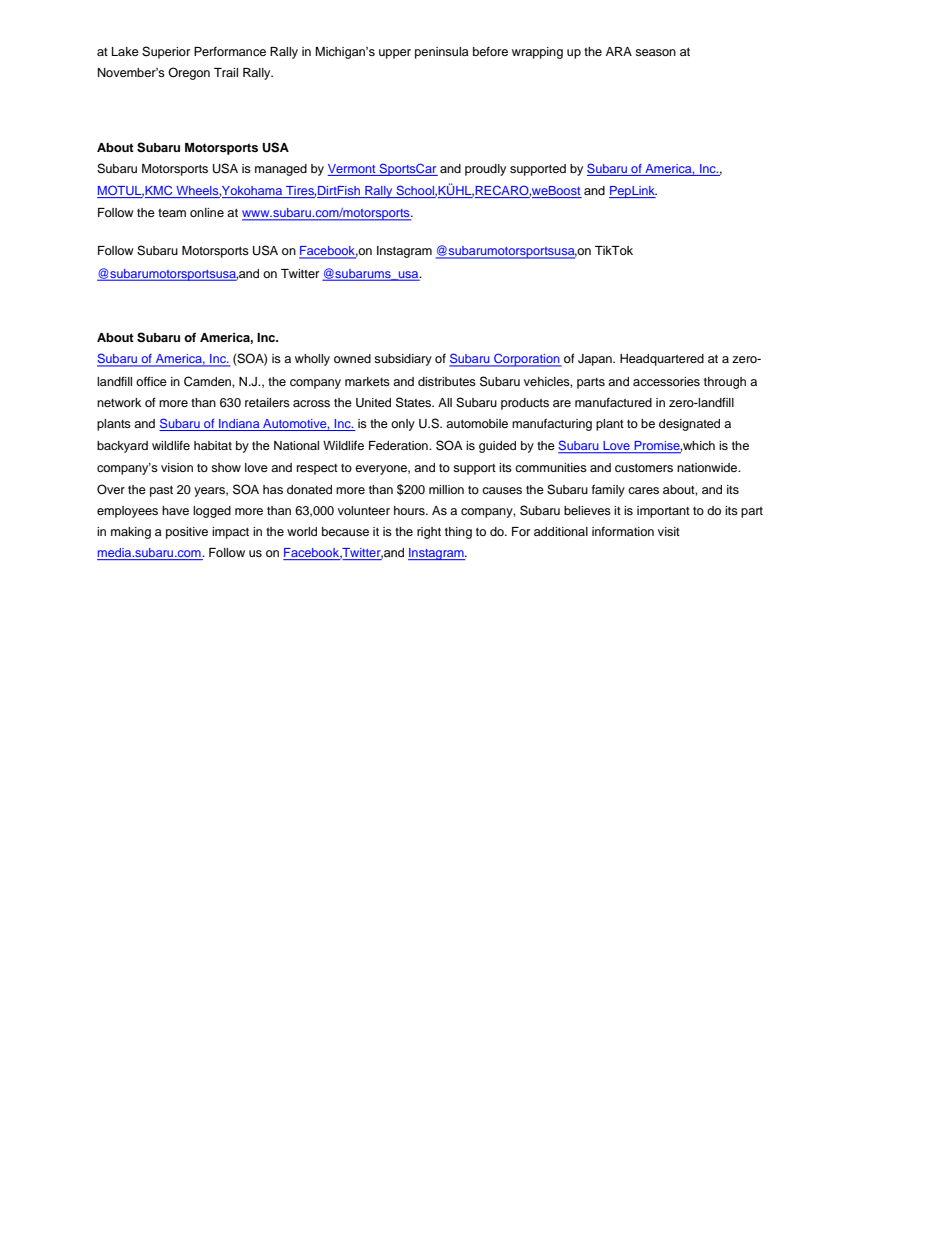  I want to click on network, so click(119, 402).
